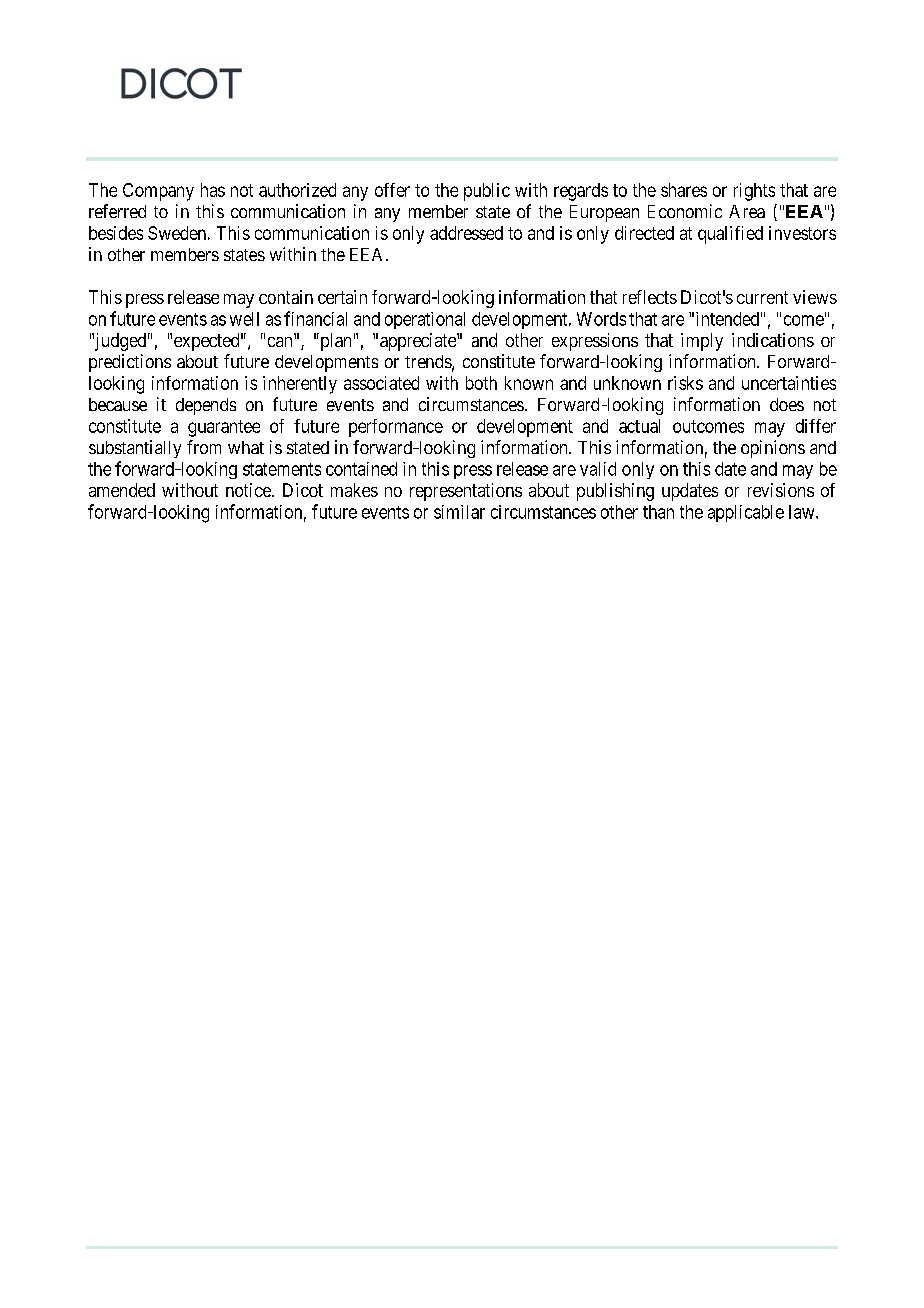  What do you see at coordinates (762, 297) in the page?
I see `current` at bounding box center [762, 297].
